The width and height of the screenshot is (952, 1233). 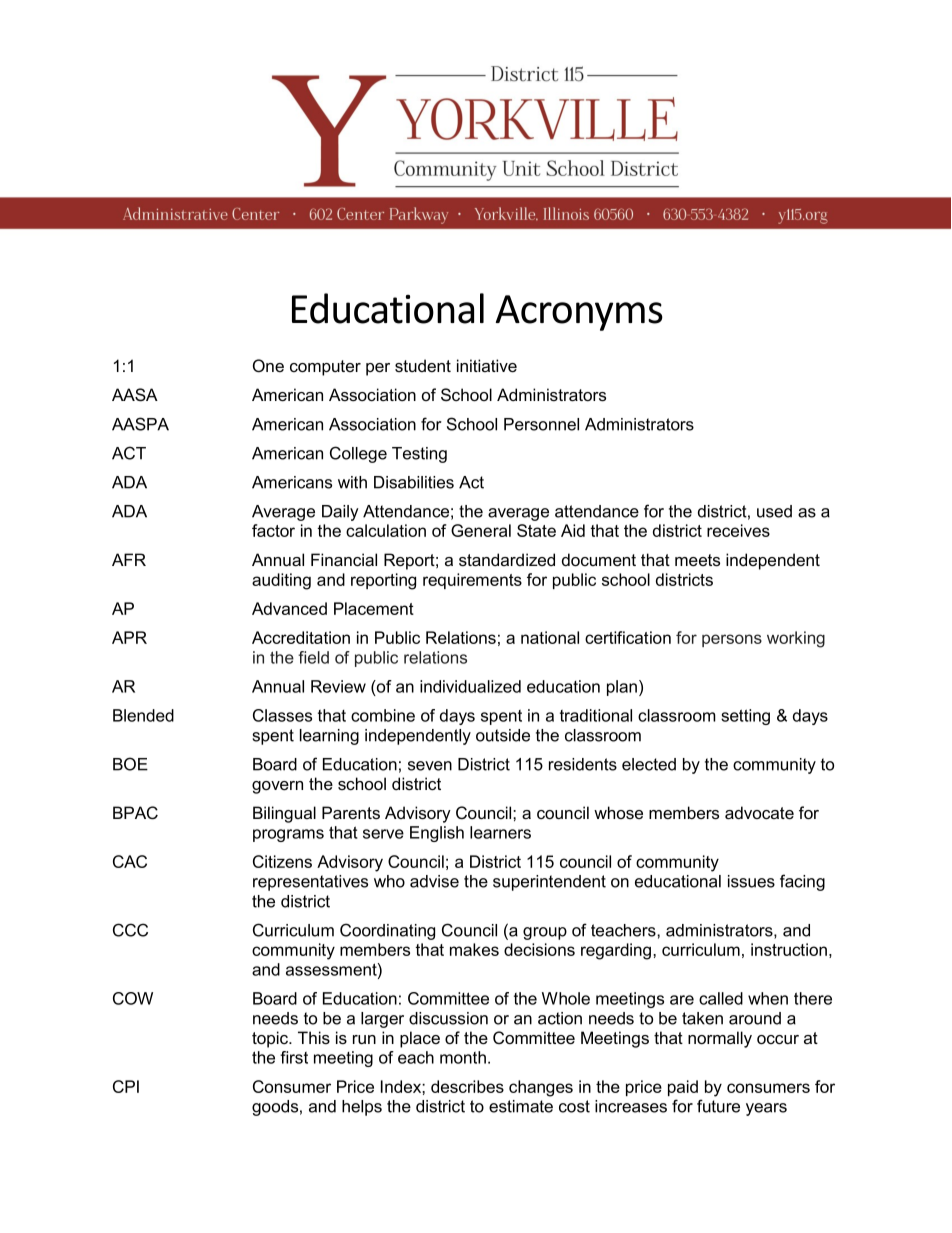 I want to click on initiative, so click(x=487, y=366).
